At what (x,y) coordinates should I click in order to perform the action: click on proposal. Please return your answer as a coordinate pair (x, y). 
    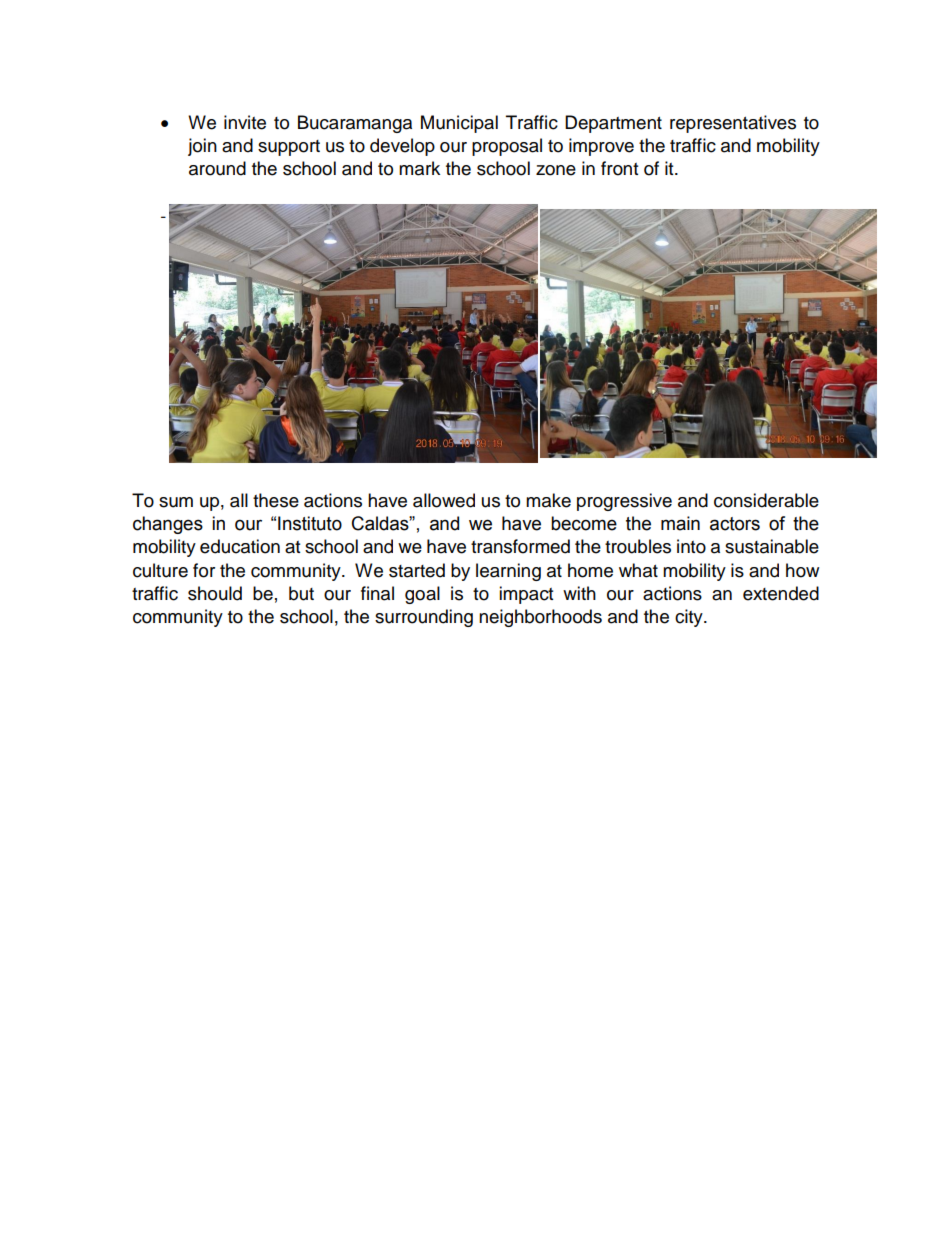
    Looking at the image, I should click on (507, 147).
